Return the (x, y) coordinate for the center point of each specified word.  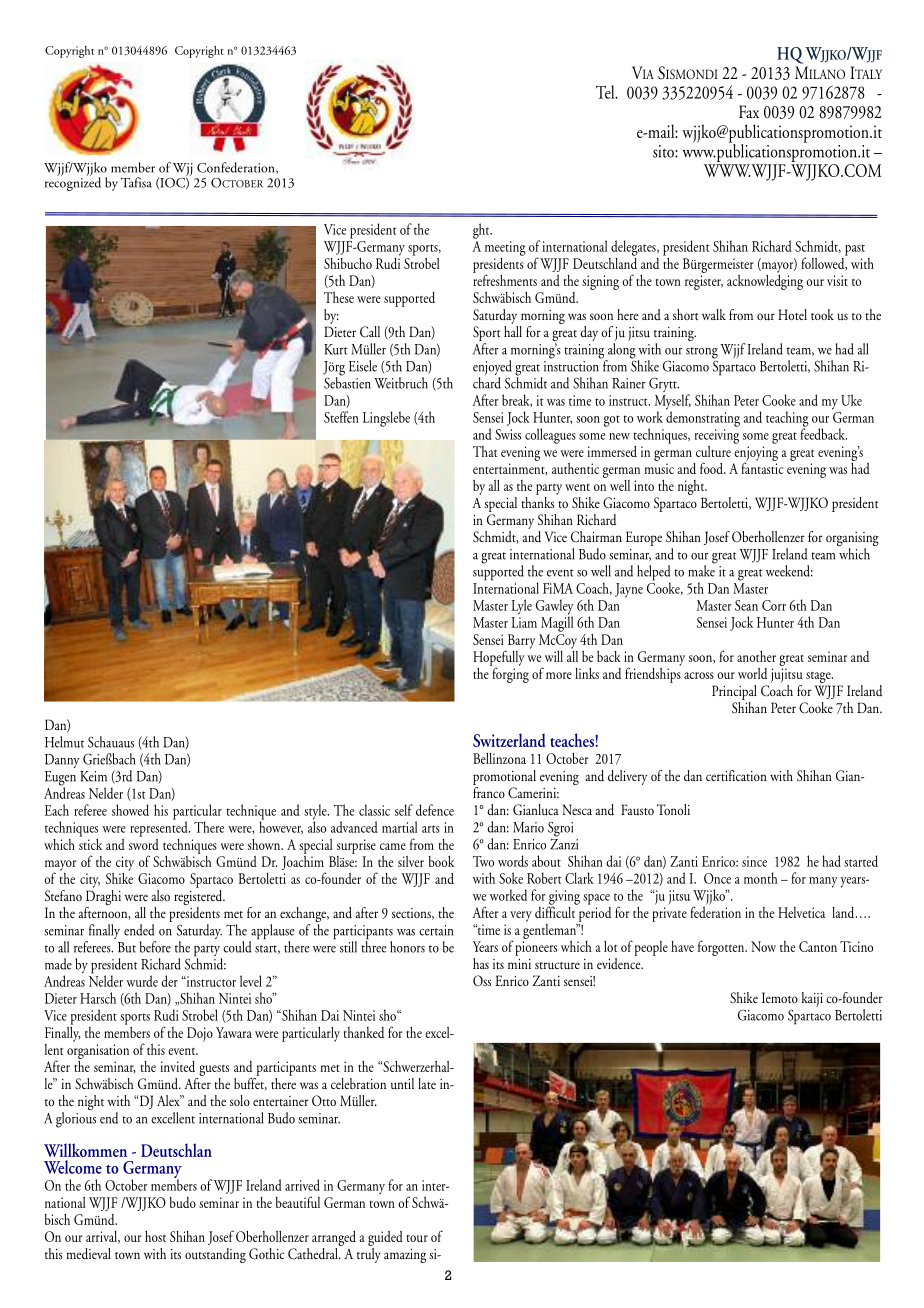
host (155, 1236)
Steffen (341, 417)
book (441, 861)
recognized (73, 183)
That (485, 451)
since (754, 861)
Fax (749, 111)
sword (144, 843)
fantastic (762, 467)
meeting (505, 248)
